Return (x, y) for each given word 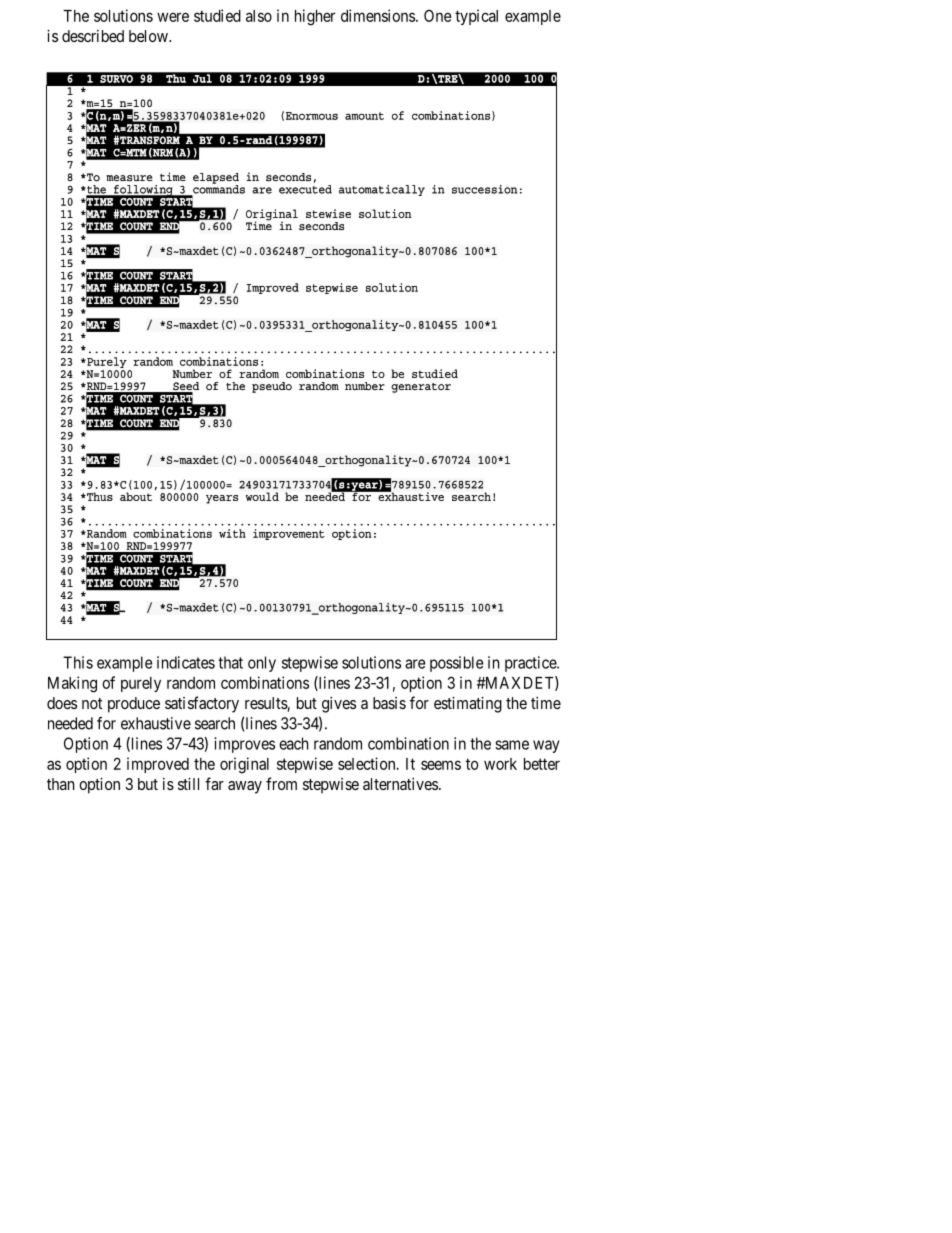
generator (421, 388)
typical (476, 17)
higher (315, 17)
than (61, 784)
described (93, 36)
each (294, 743)
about (136, 496)
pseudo (272, 387)
